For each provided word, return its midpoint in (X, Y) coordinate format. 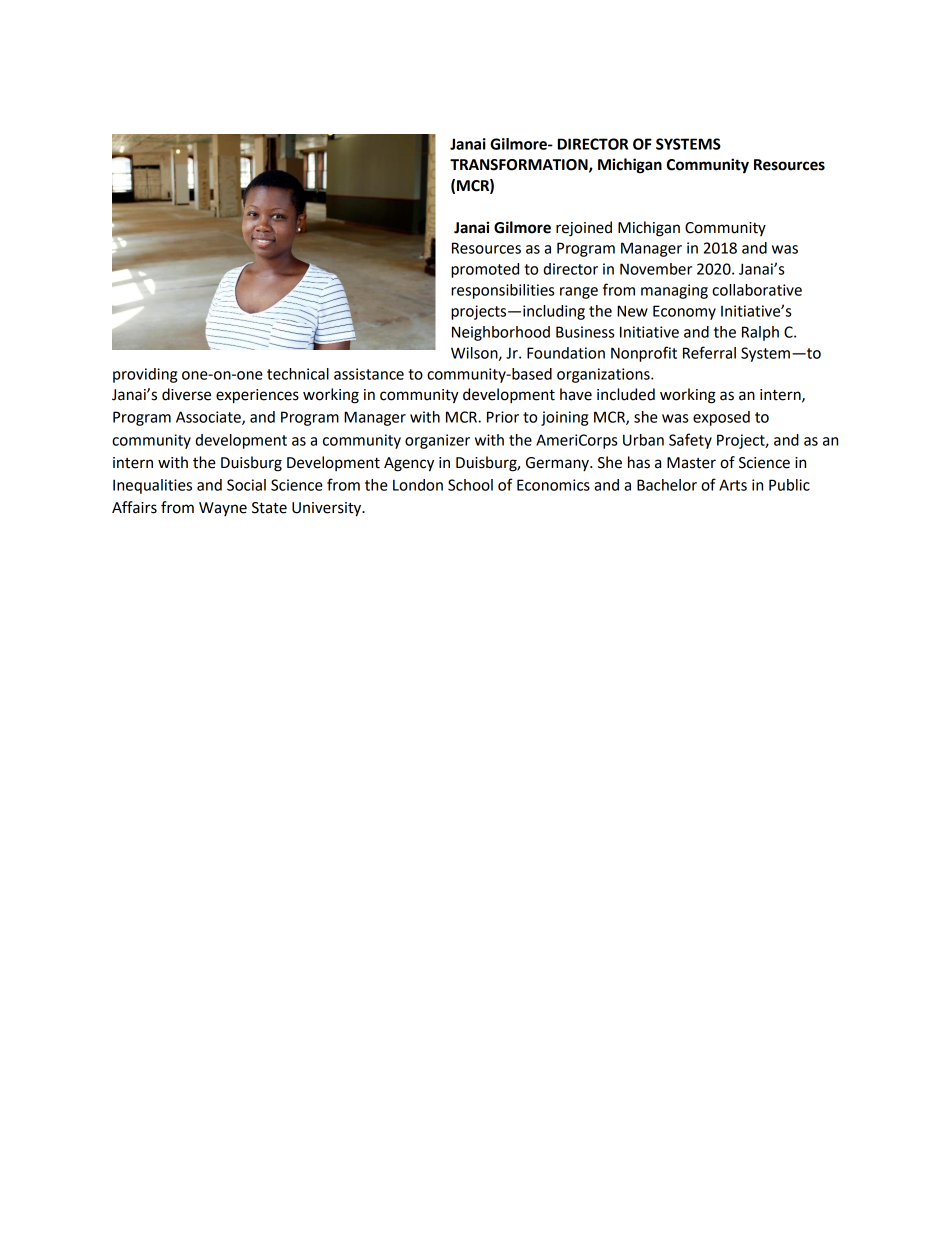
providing (145, 375)
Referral (709, 352)
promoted (485, 270)
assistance (369, 374)
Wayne (223, 509)
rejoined (584, 229)
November (656, 269)
